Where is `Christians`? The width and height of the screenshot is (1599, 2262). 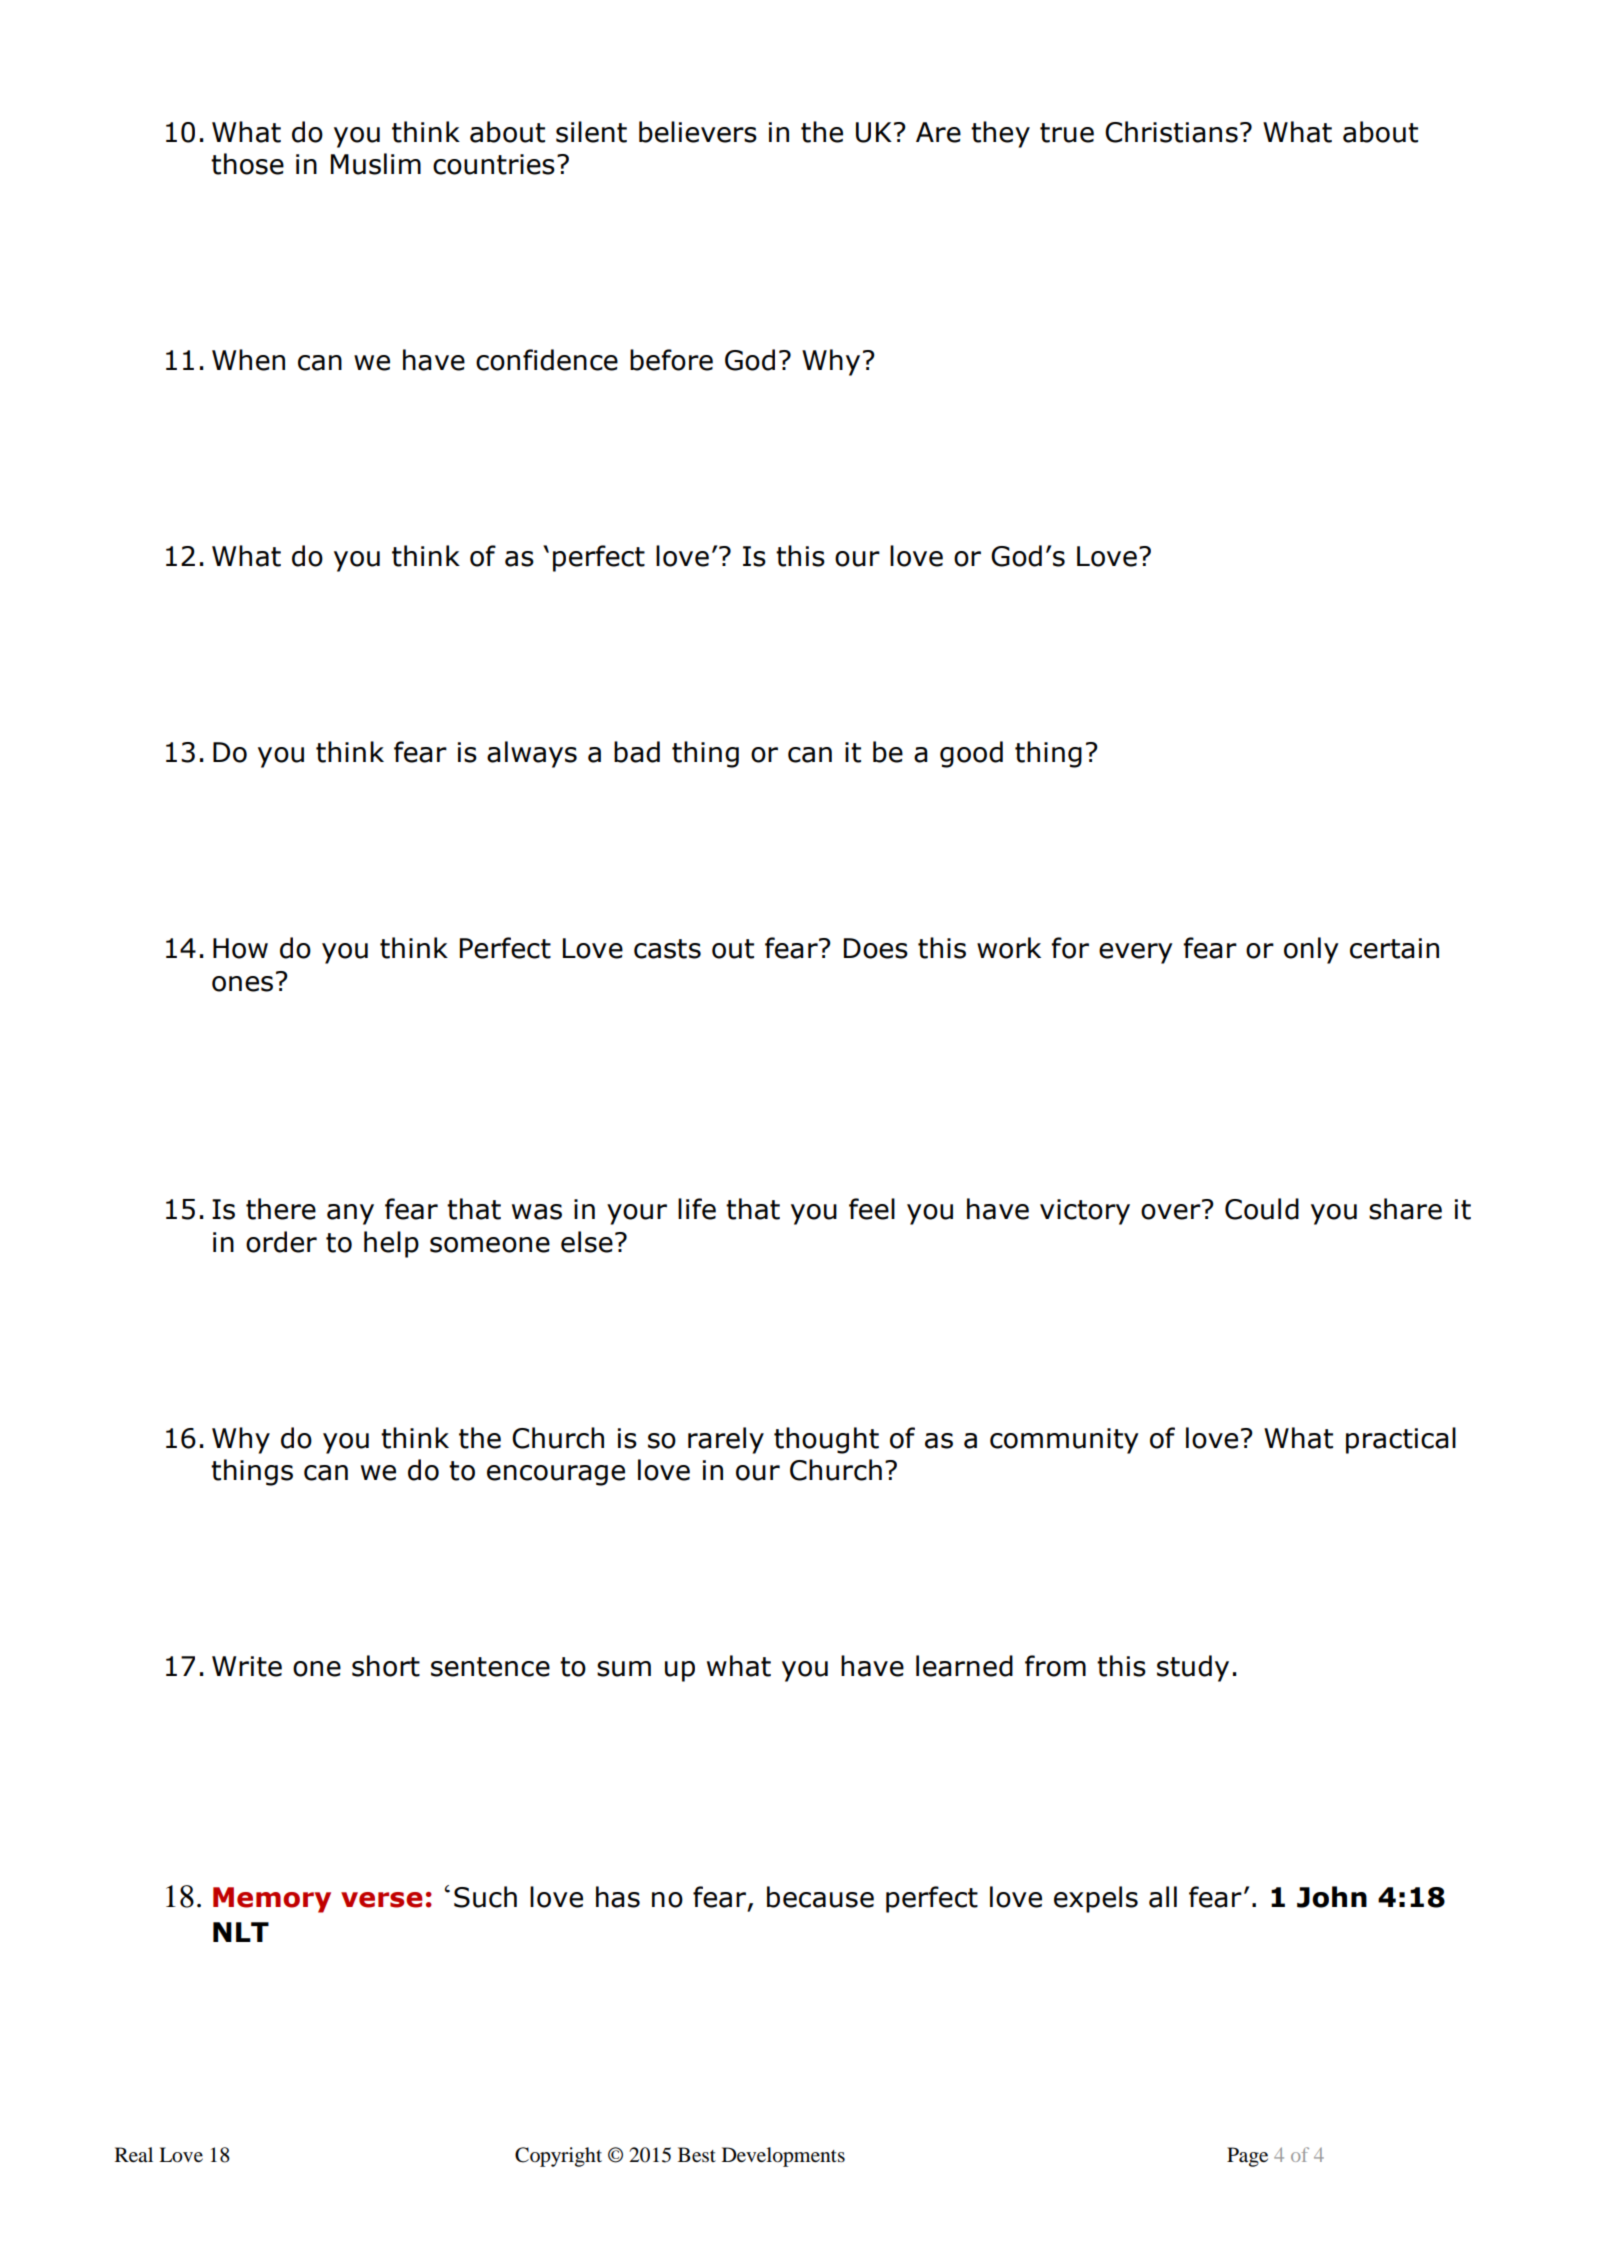 Christians is located at coordinates (1171, 132).
